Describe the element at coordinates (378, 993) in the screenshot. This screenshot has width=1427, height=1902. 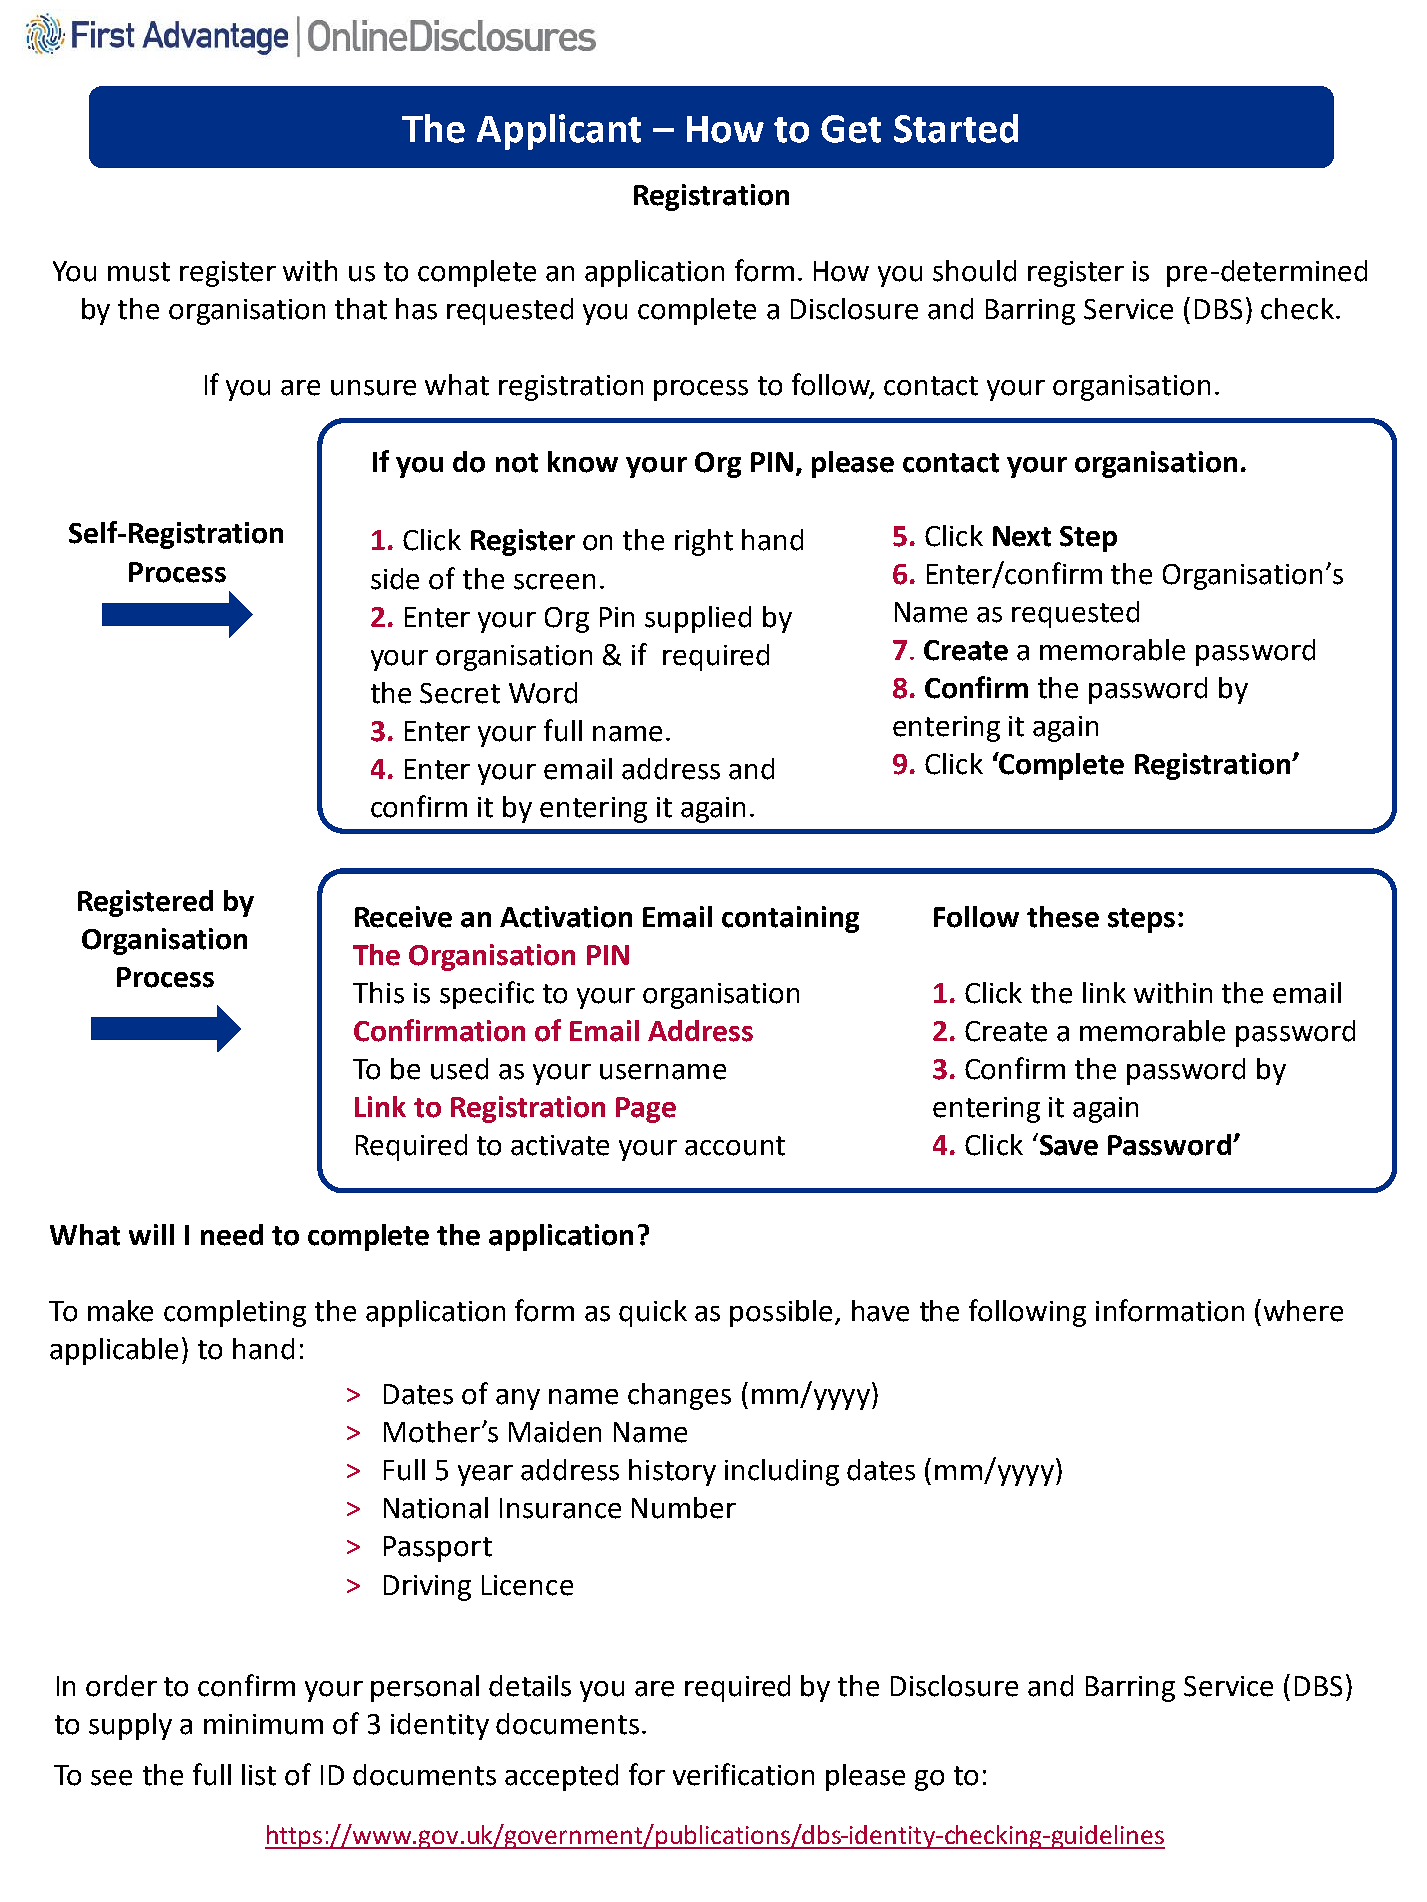
I see `This` at that location.
